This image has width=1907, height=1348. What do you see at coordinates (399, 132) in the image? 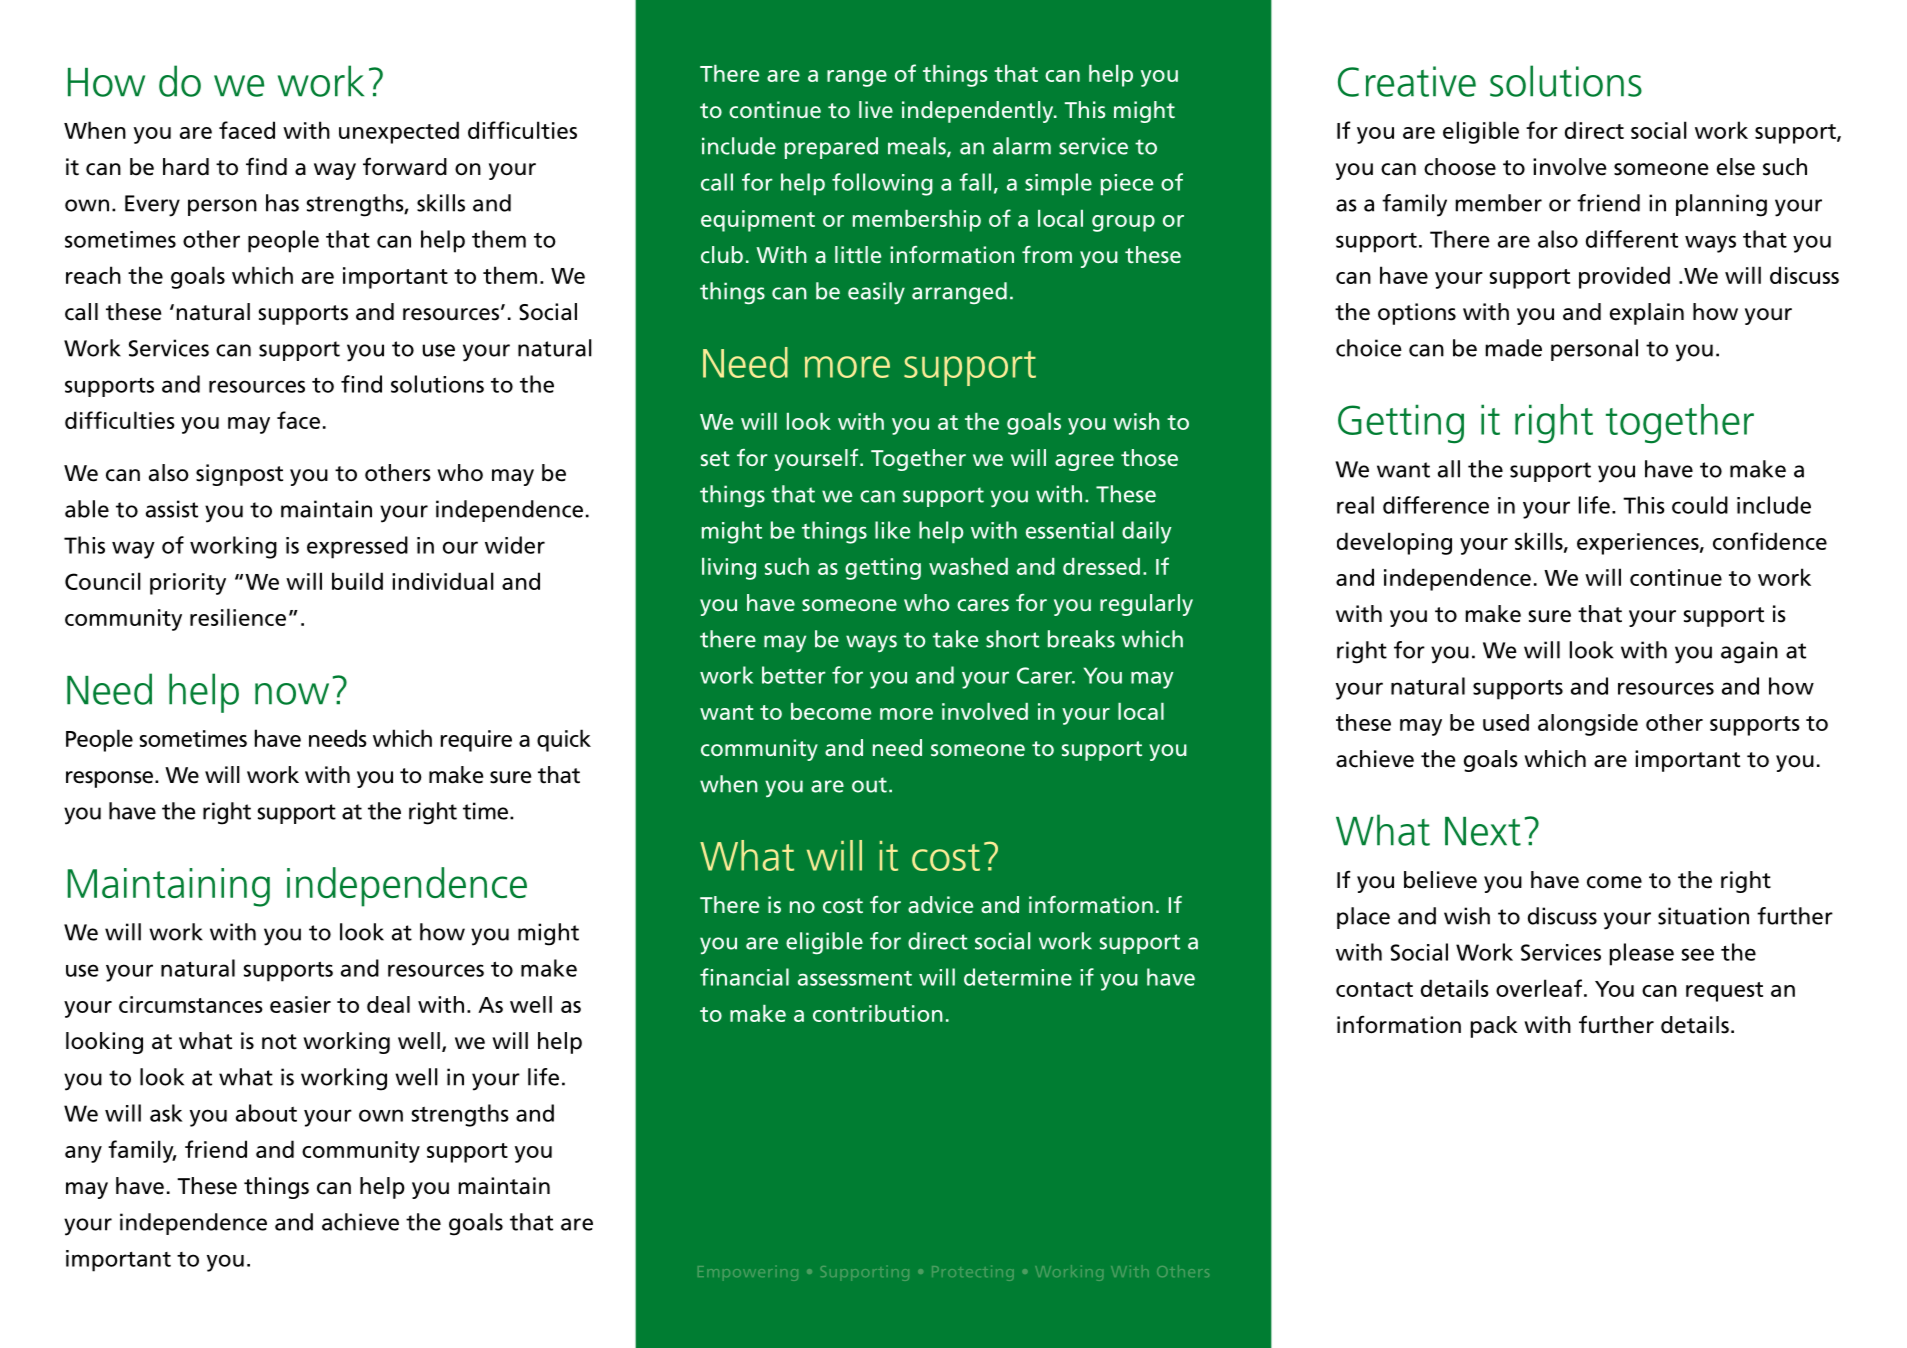
I see `unexpected` at bounding box center [399, 132].
